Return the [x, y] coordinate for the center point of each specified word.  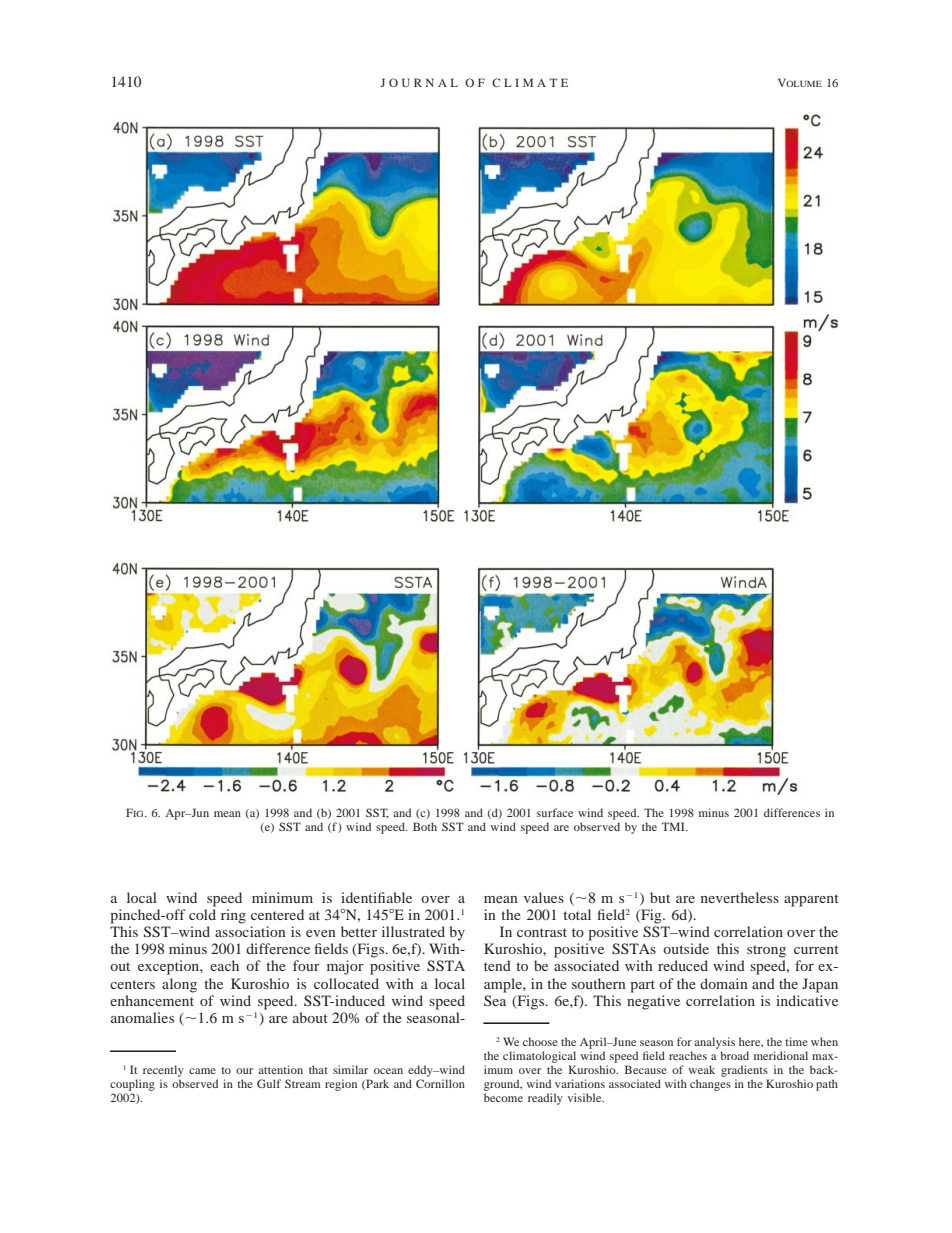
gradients [744, 1071]
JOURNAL [419, 82]
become [503, 1097]
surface [555, 812]
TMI [674, 826]
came [202, 1071]
